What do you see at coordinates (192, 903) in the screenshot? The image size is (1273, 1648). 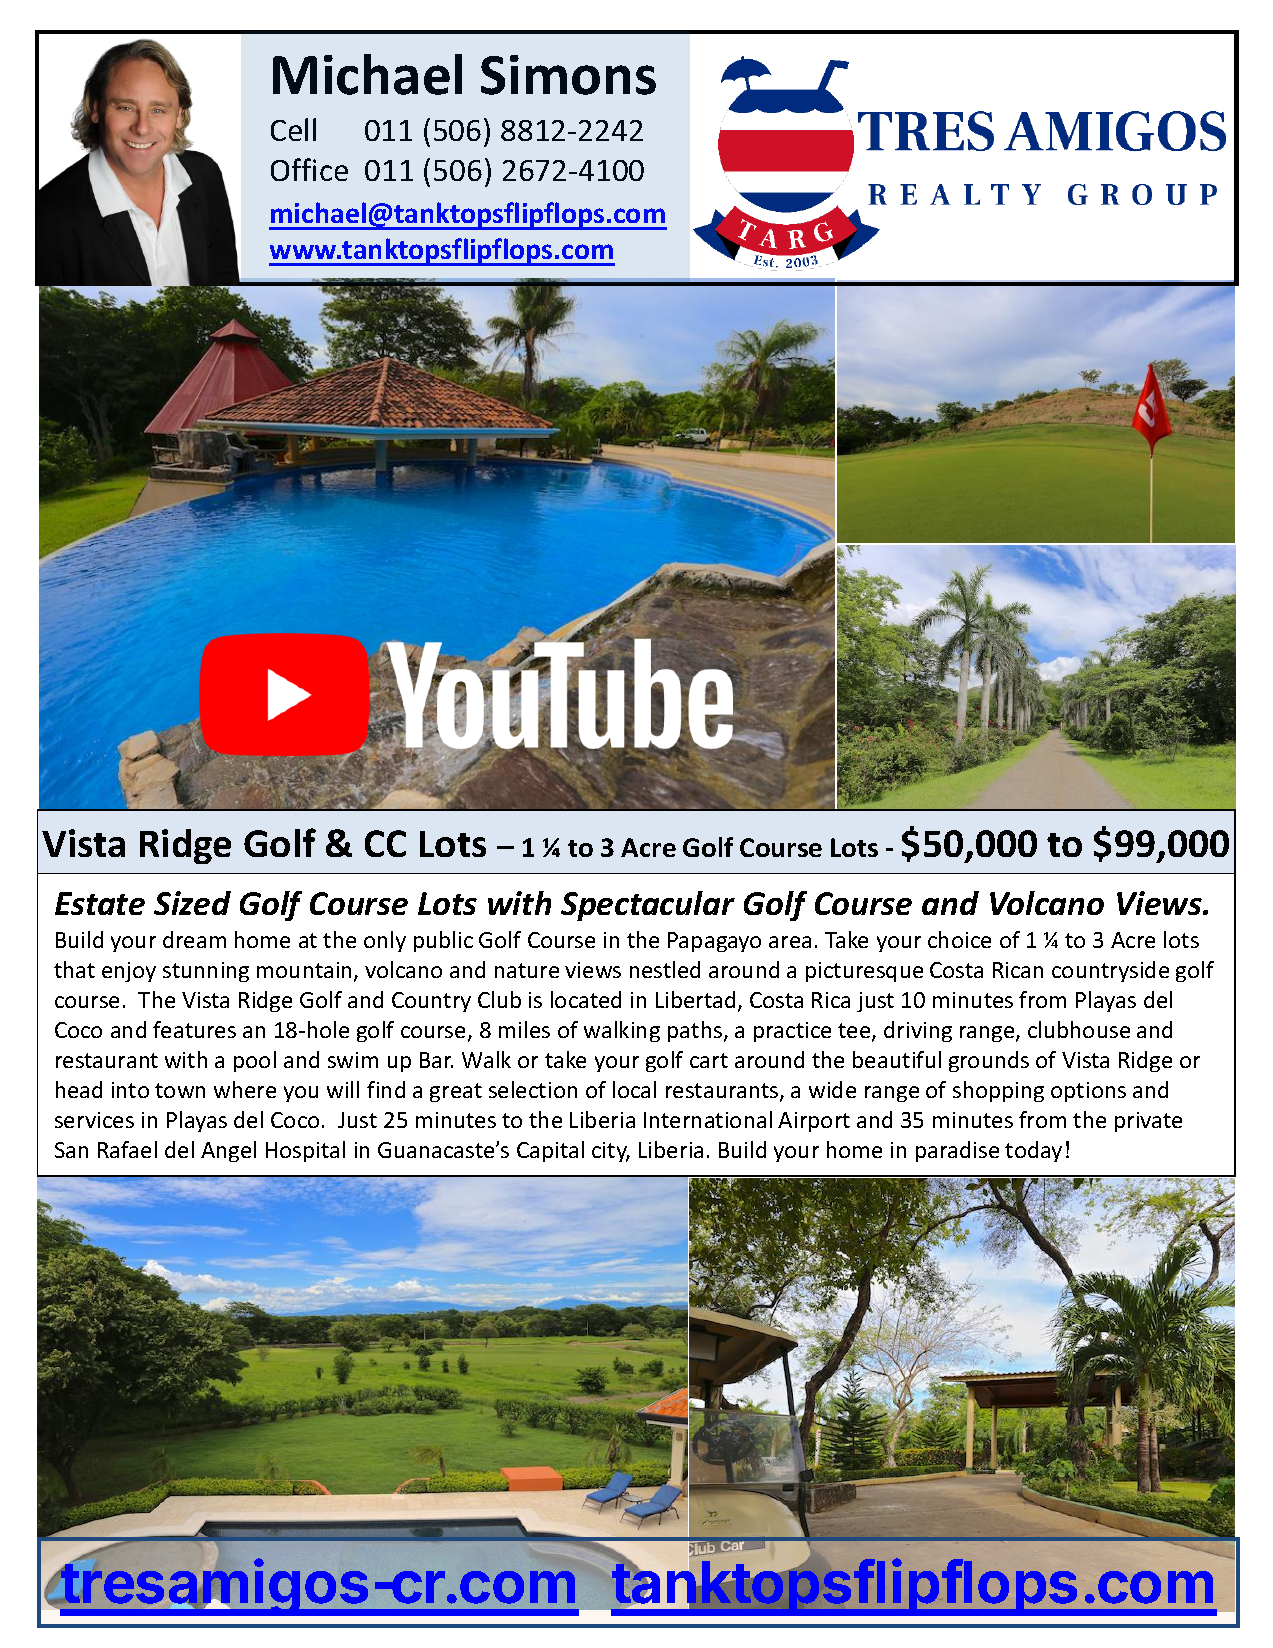 I see `Sized` at bounding box center [192, 903].
